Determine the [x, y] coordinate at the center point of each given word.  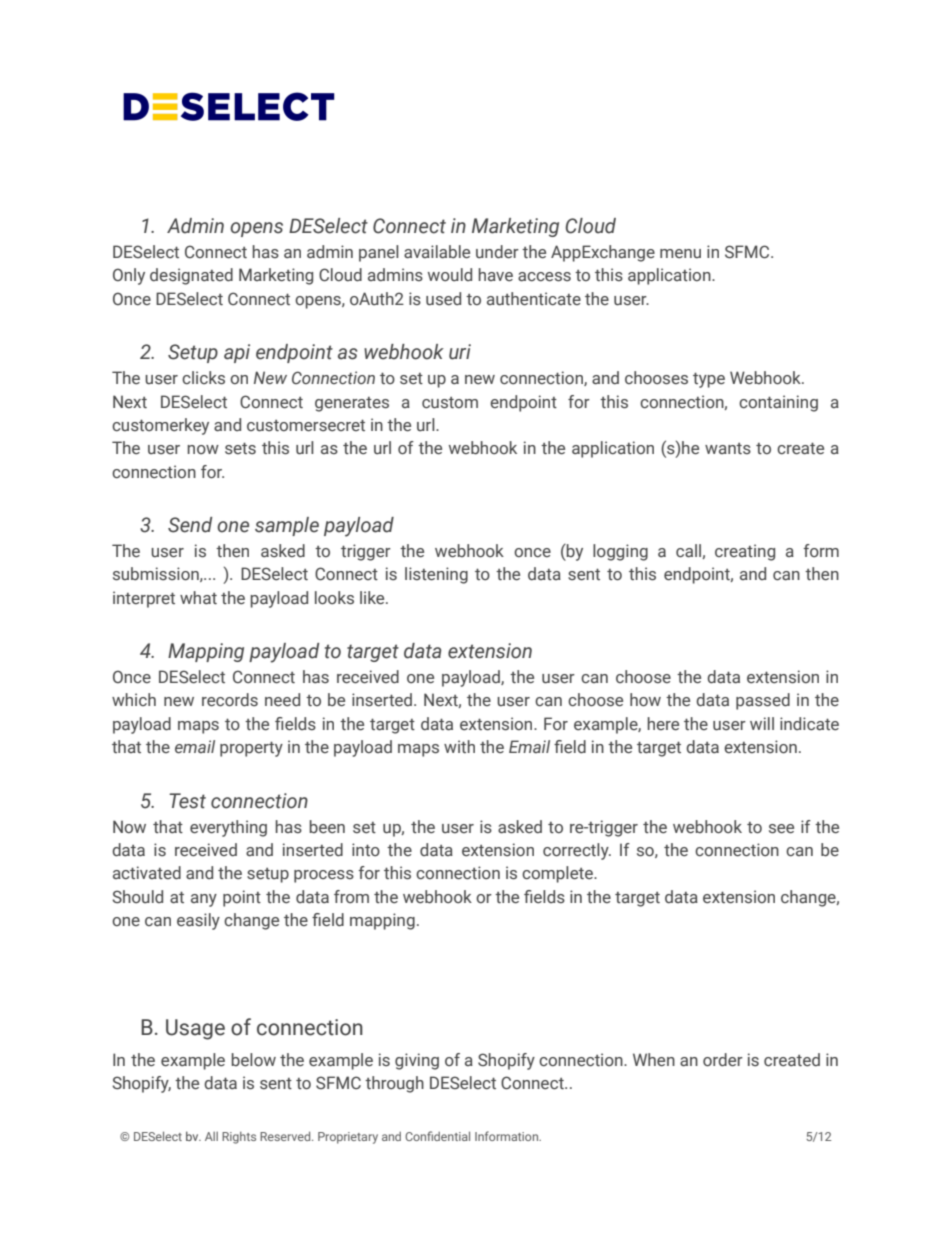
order [723, 1060]
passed [763, 701]
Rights [239, 1138]
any [204, 900]
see [781, 829]
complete [558, 874]
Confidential [437, 1136]
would [450, 274]
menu [680, 253]
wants [728, 448]
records [230, 700]
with [459, 746]
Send [190, 525]
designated [191, 276]
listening [436, 575]
